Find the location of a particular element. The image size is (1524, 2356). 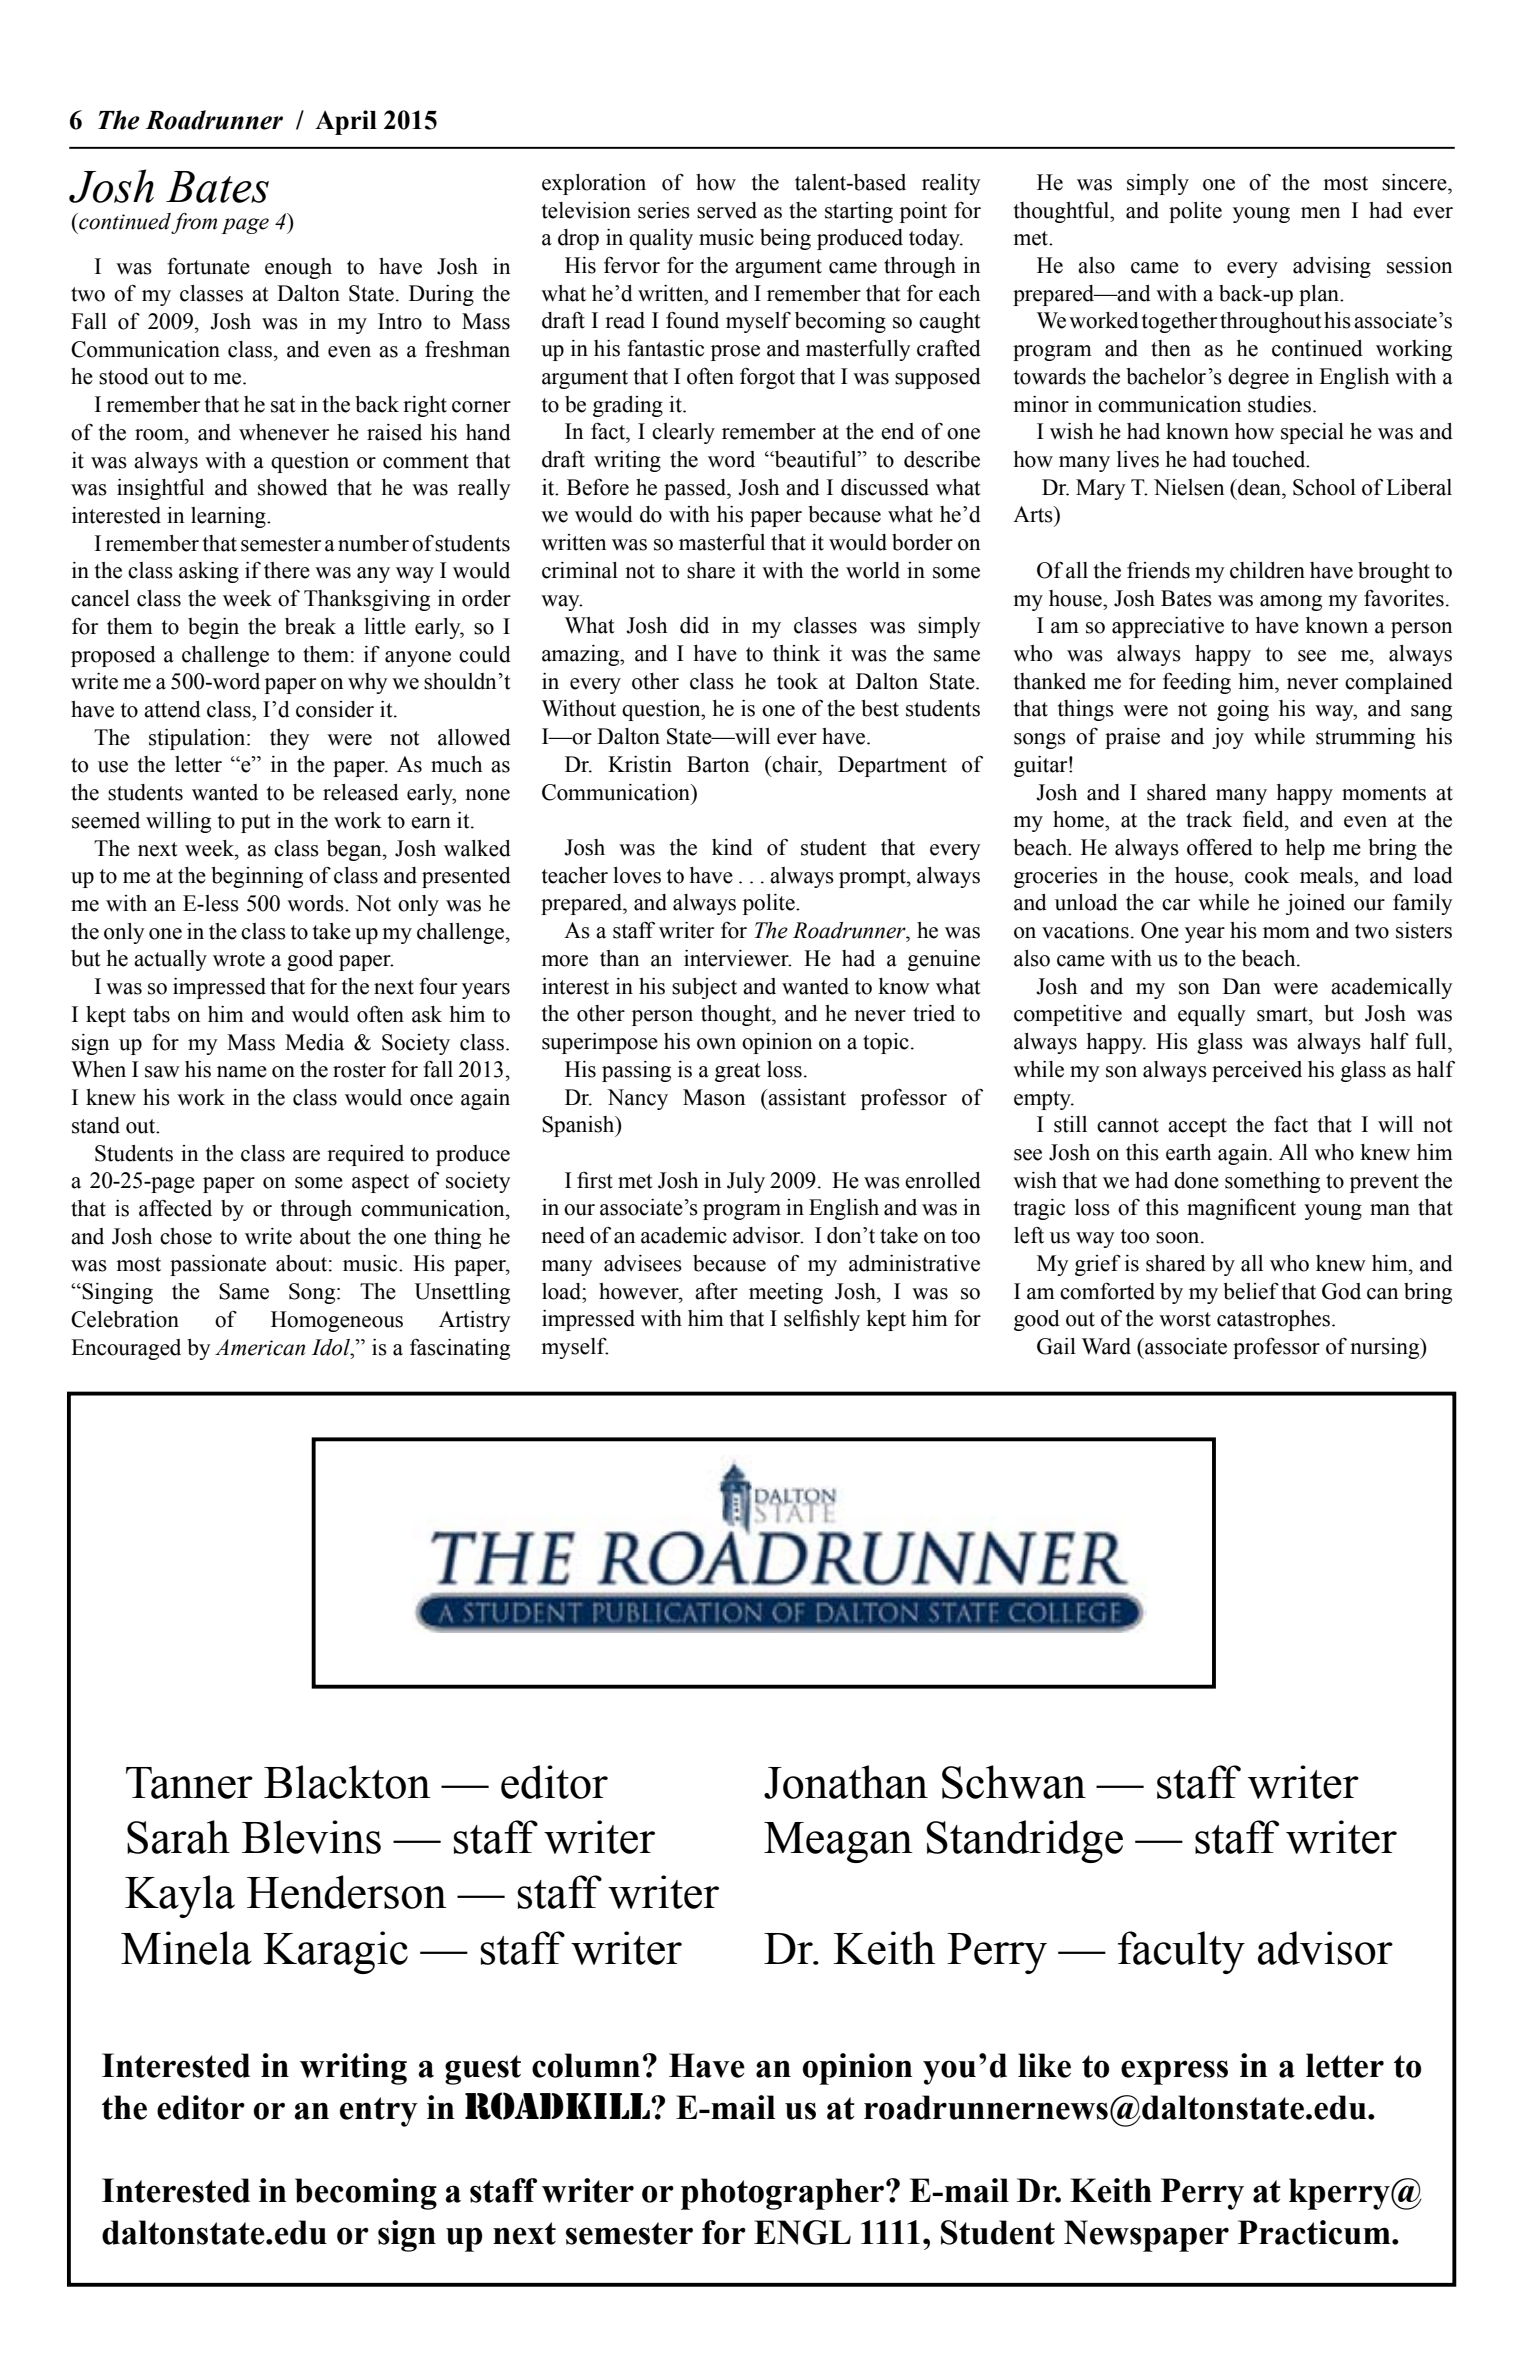

took is located at coordinates (797, 681).
